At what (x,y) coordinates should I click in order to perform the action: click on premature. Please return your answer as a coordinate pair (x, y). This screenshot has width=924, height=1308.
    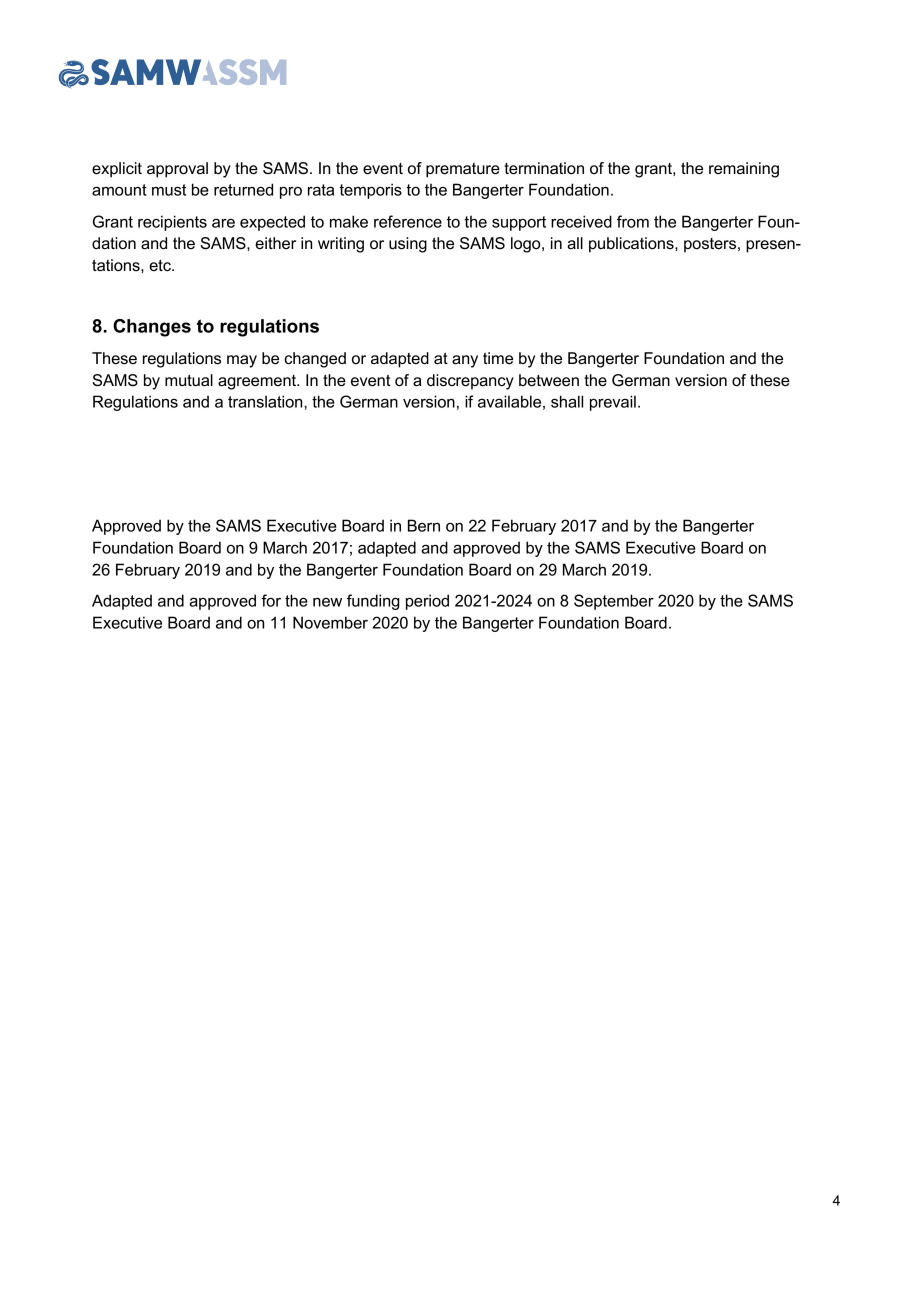
    Looking at the image, I should click on (463, 170).
